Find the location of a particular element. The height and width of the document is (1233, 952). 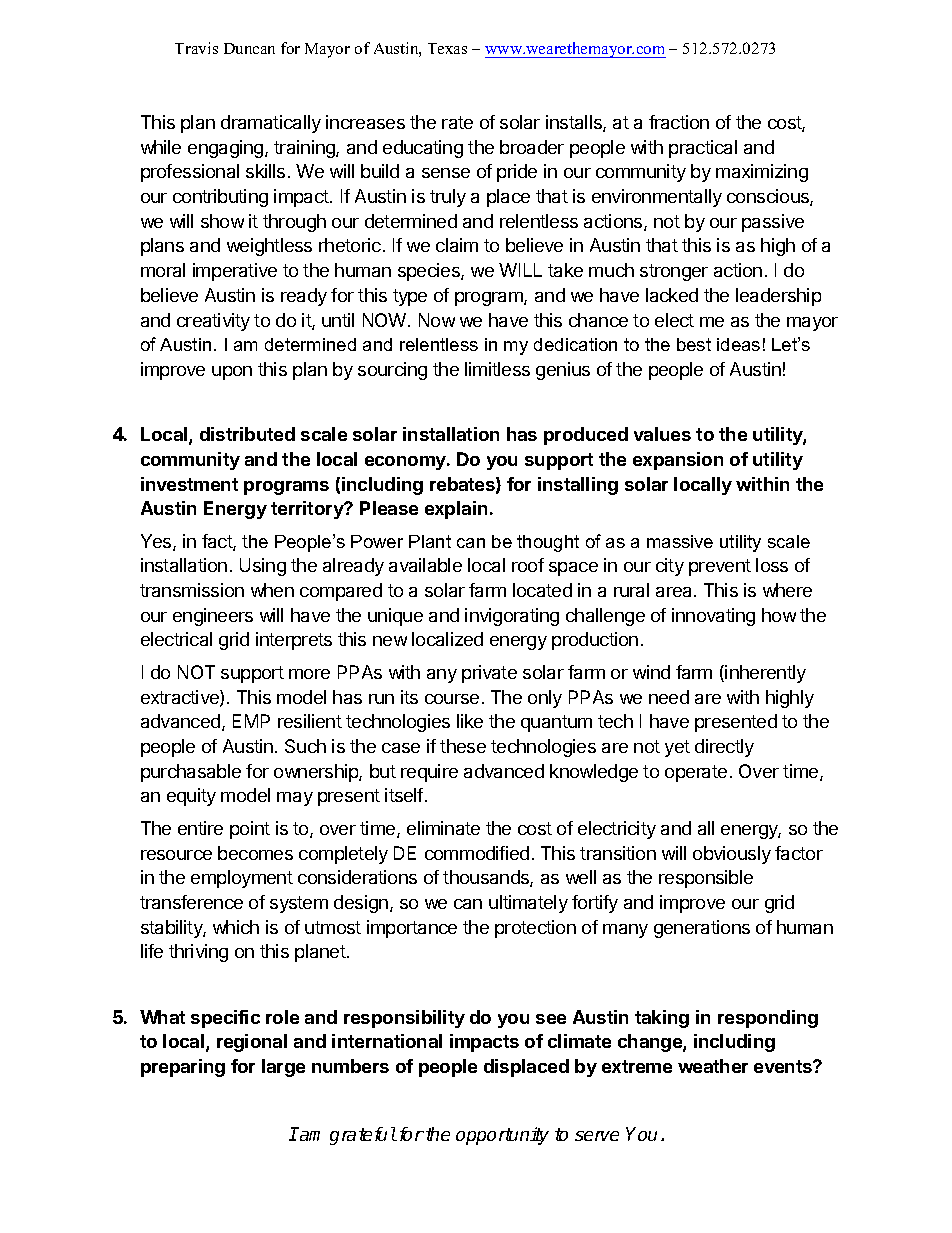

purchasable is located at coordinates (191, 773).
